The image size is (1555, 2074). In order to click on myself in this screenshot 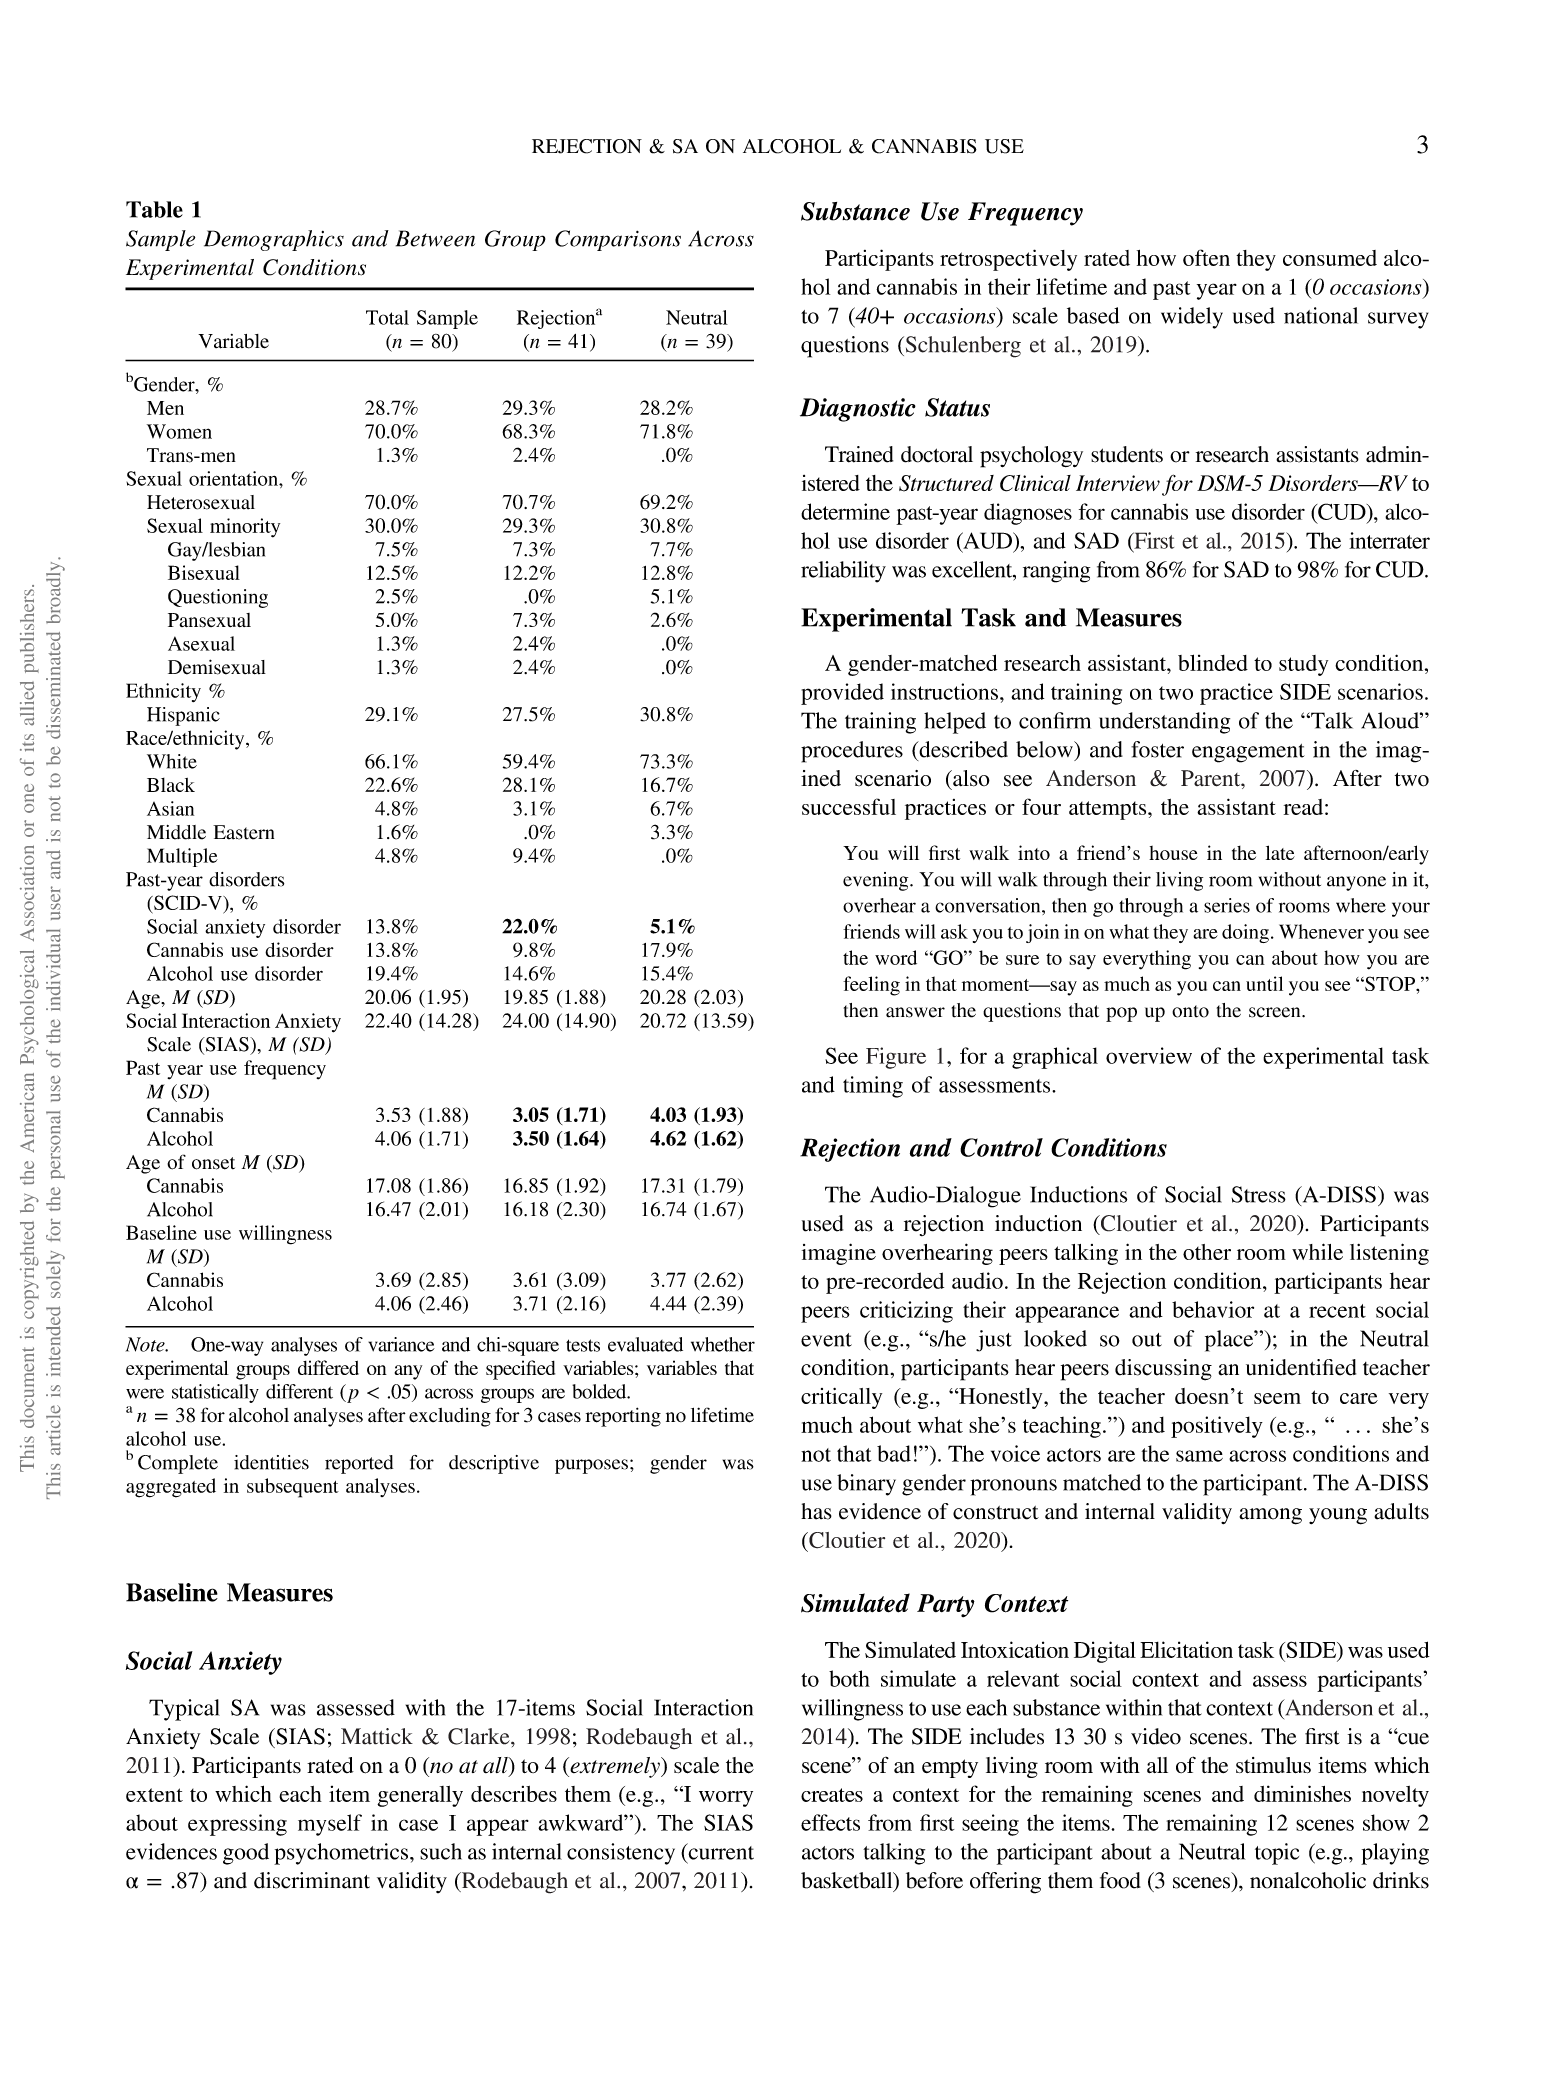, I will do `click(330, 1825)`.
